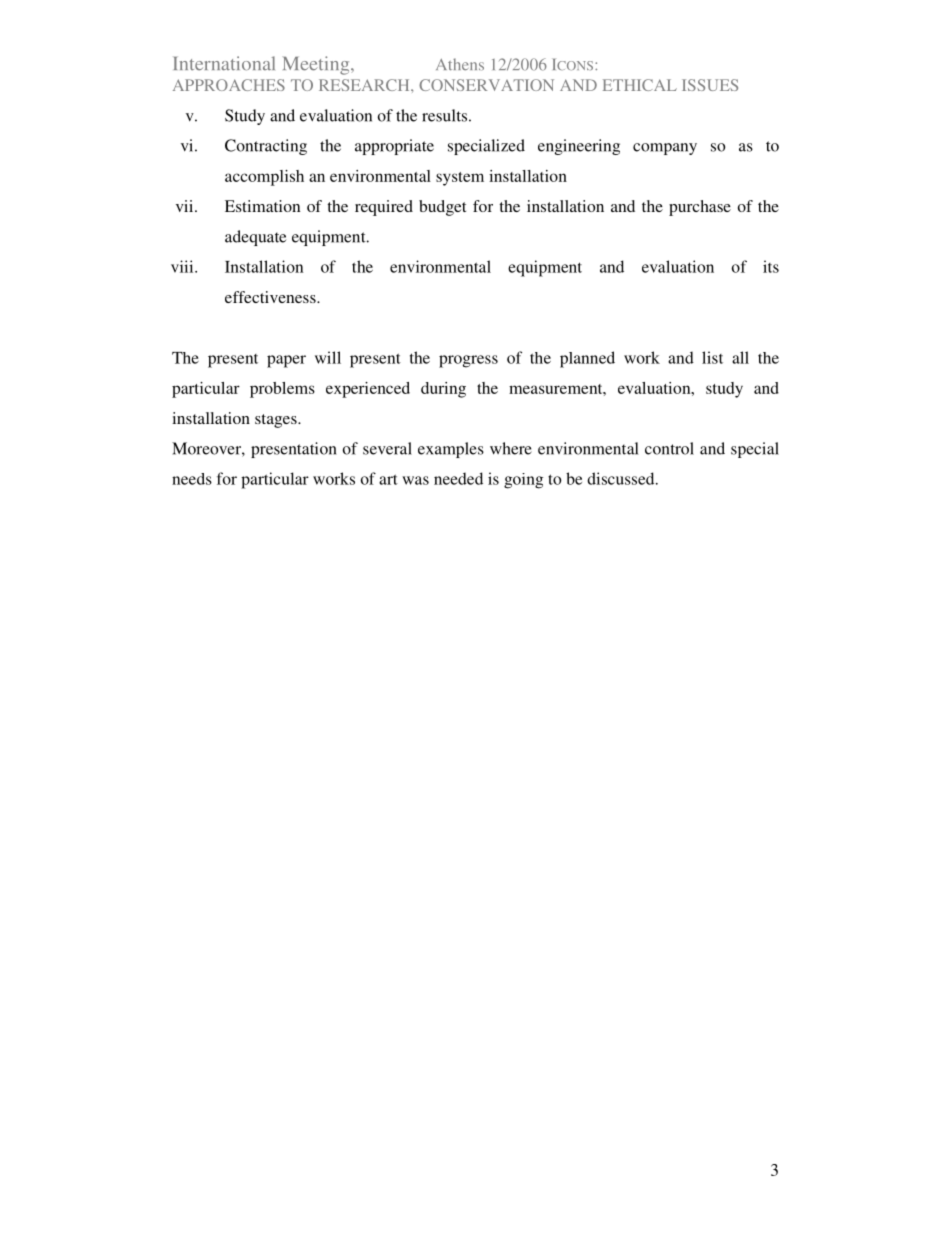 The height and width of the screenshot is (1233, 952). What do you see at coordinates (229, 85) in the screenshot?
I see `APPROACHES` at bounding box center [229, 85].
